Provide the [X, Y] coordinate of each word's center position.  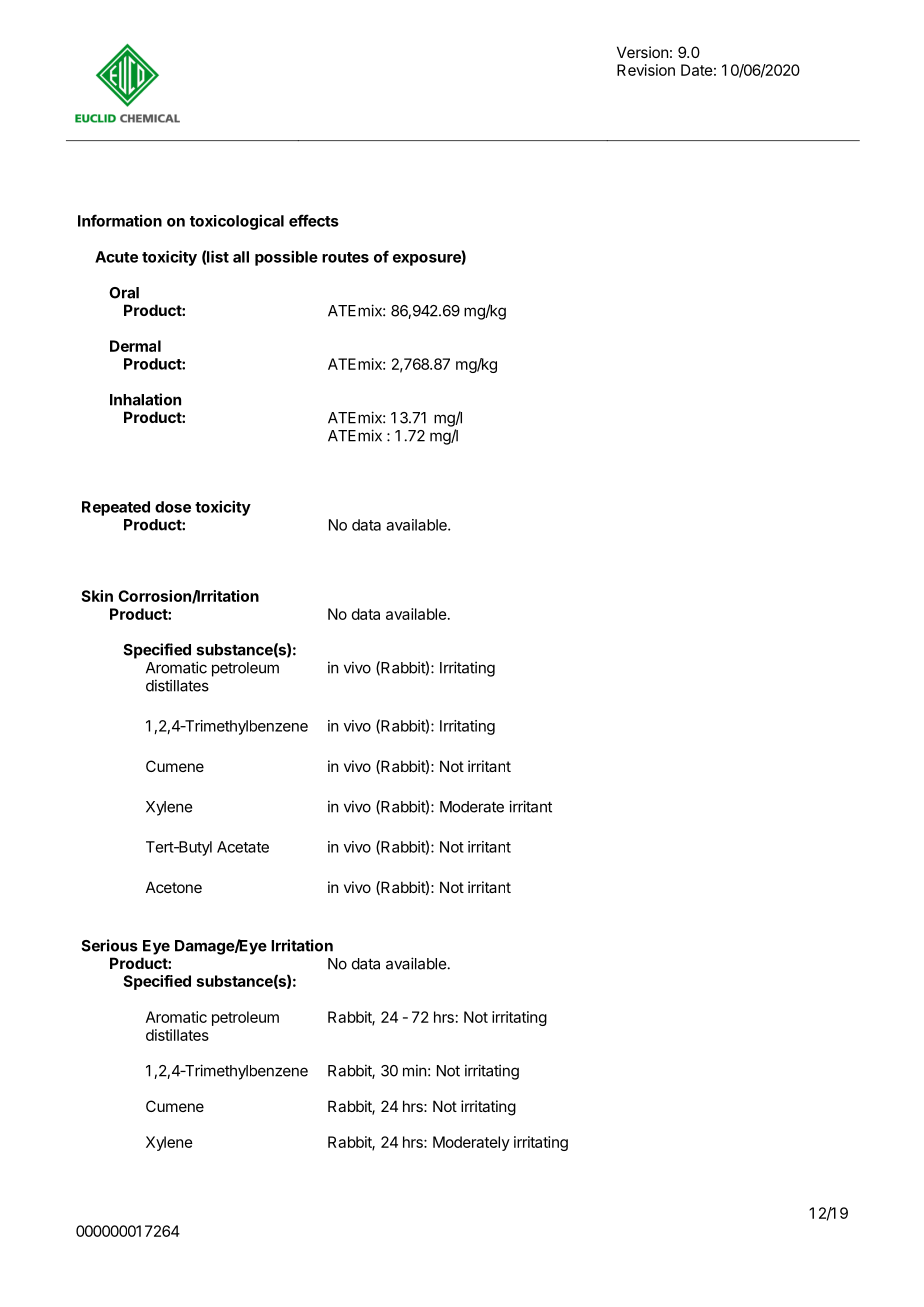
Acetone [174, 887]
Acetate [243, 847]
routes [345, 257]
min [414, 1070]
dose [173, 507]
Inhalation [145, 399]
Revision [646, 70]
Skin [97, 596]
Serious [109, 945]
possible [286, 258]
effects [314, 220]
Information [120, 220]
